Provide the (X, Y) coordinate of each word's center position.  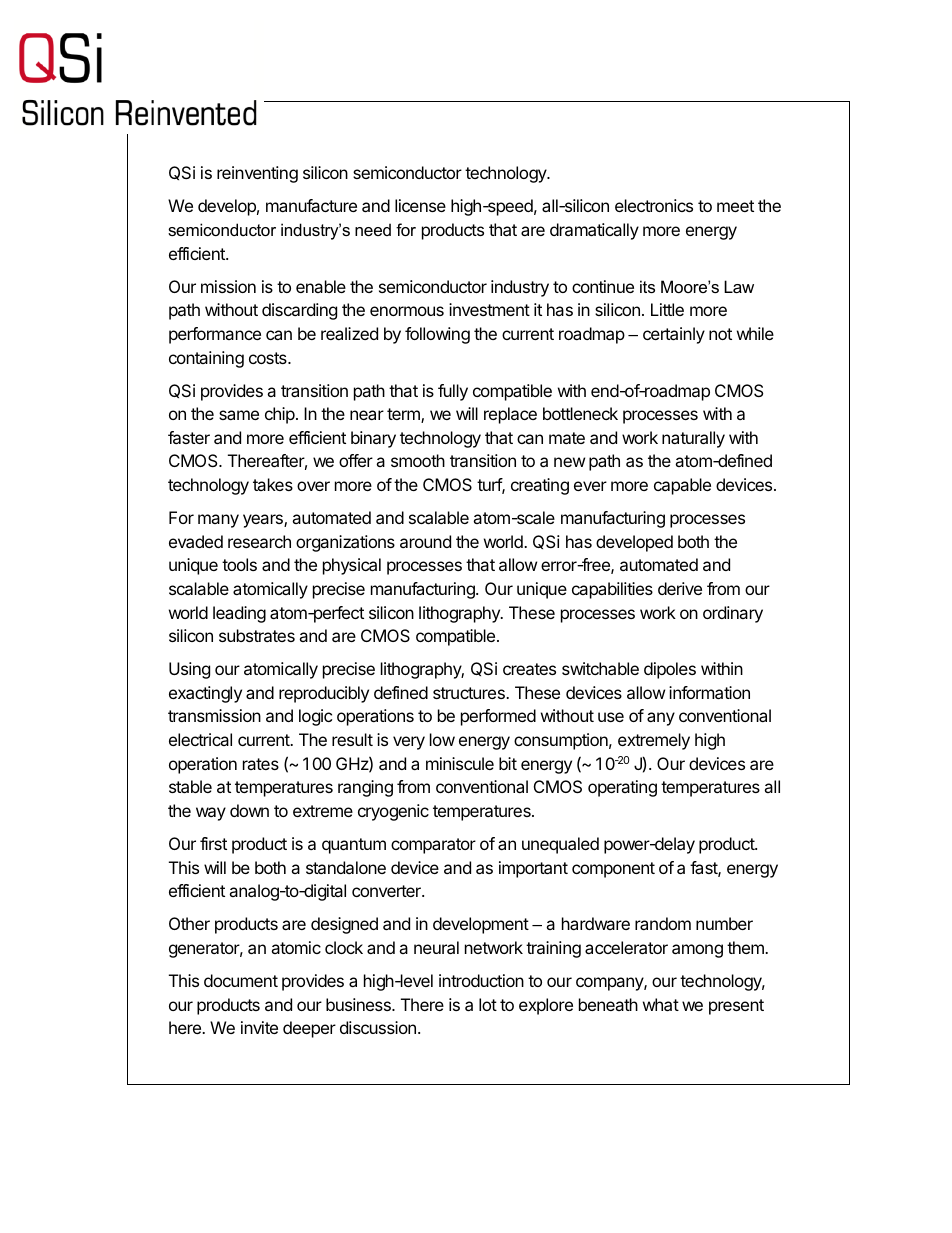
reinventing (257, 174)
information (709, 692)
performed (498, 717)
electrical (200, 739)
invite (259, 1027)
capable (682, 486)
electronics (654, 205)
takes (273, 484)
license (420, 205)
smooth (418, 460)
